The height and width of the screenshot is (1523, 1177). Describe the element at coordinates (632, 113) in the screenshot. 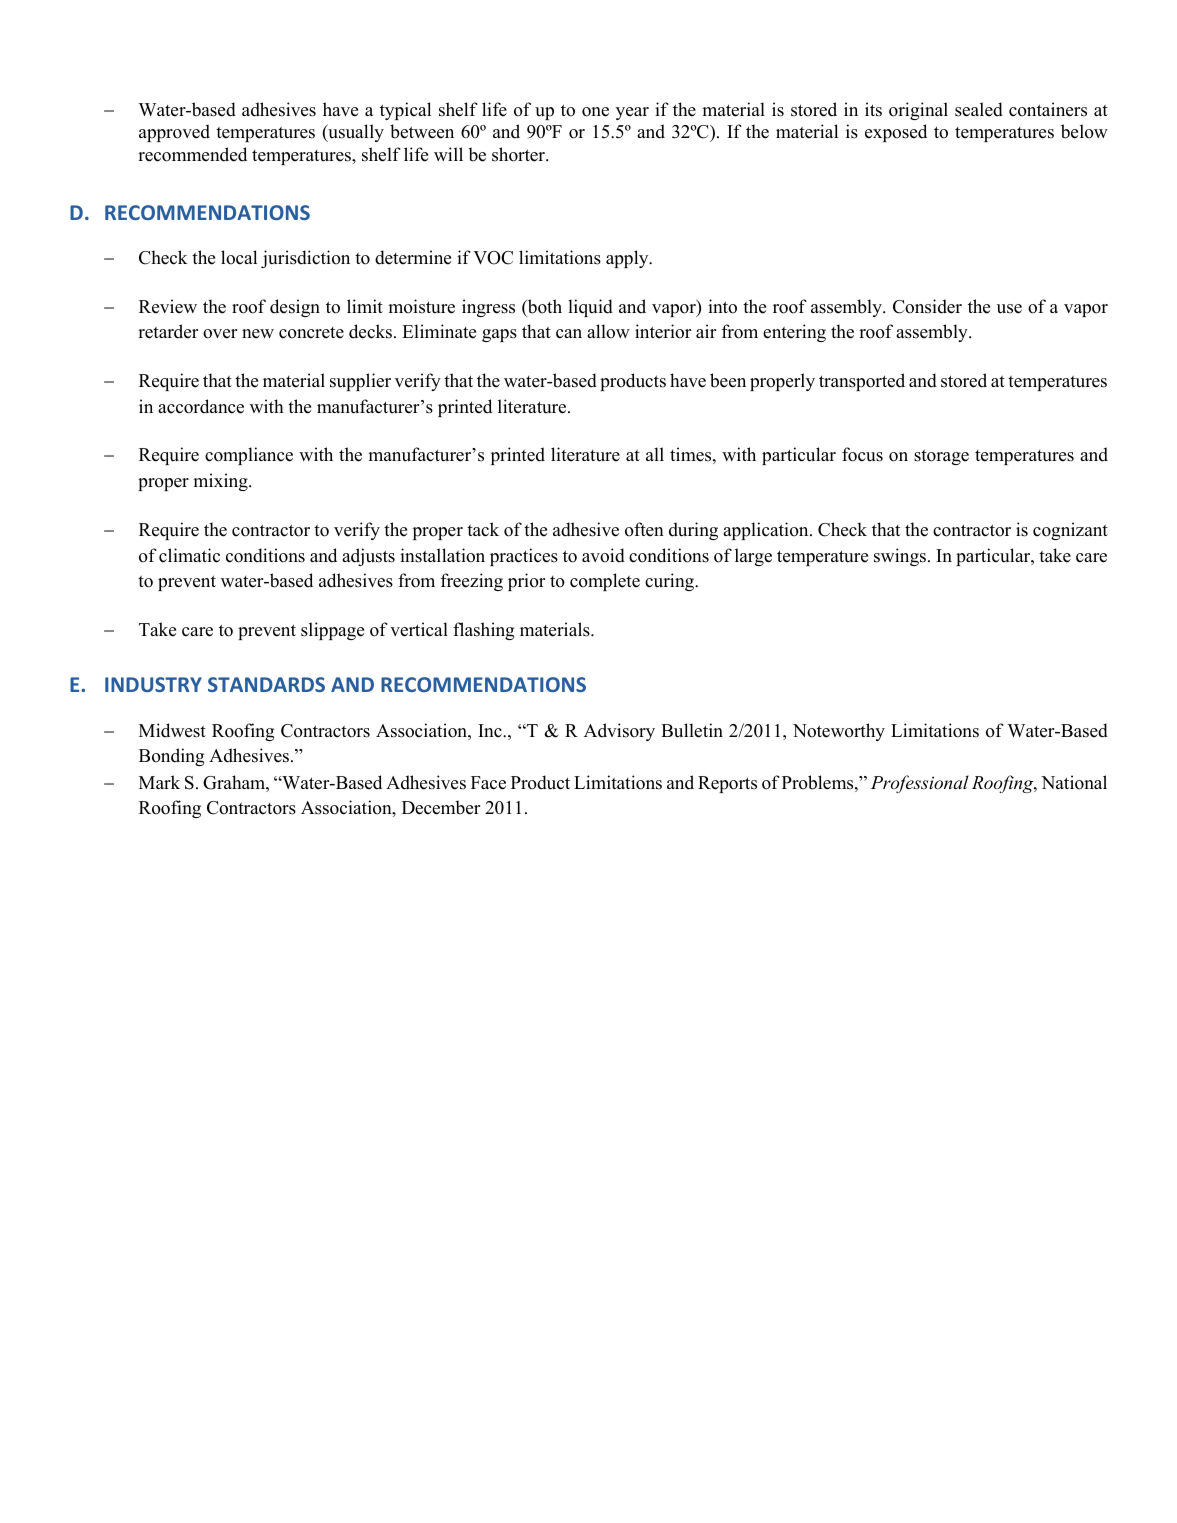

I see `year` at that location.
